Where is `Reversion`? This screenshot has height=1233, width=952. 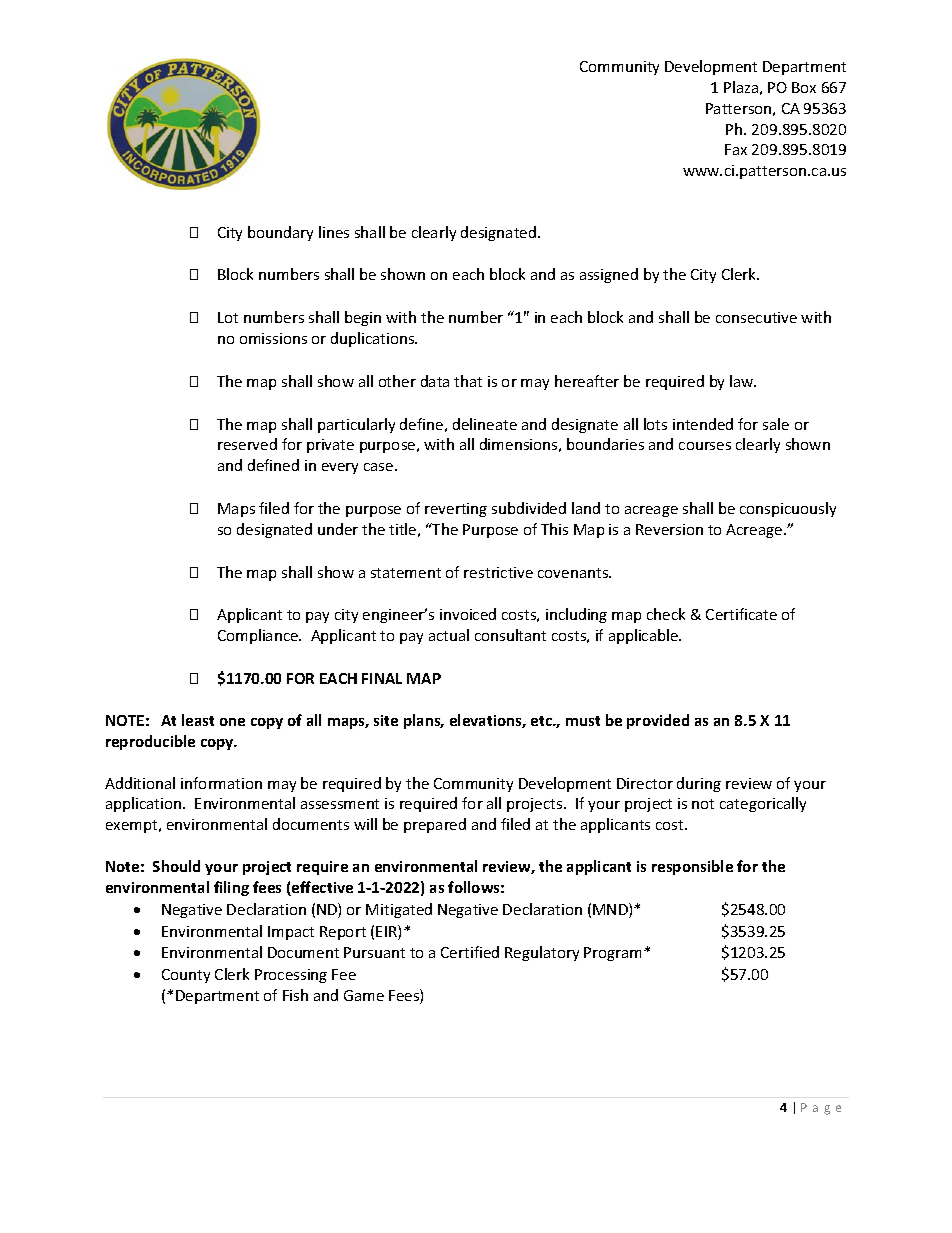 Reversion is located at coordinates (669, 529).
